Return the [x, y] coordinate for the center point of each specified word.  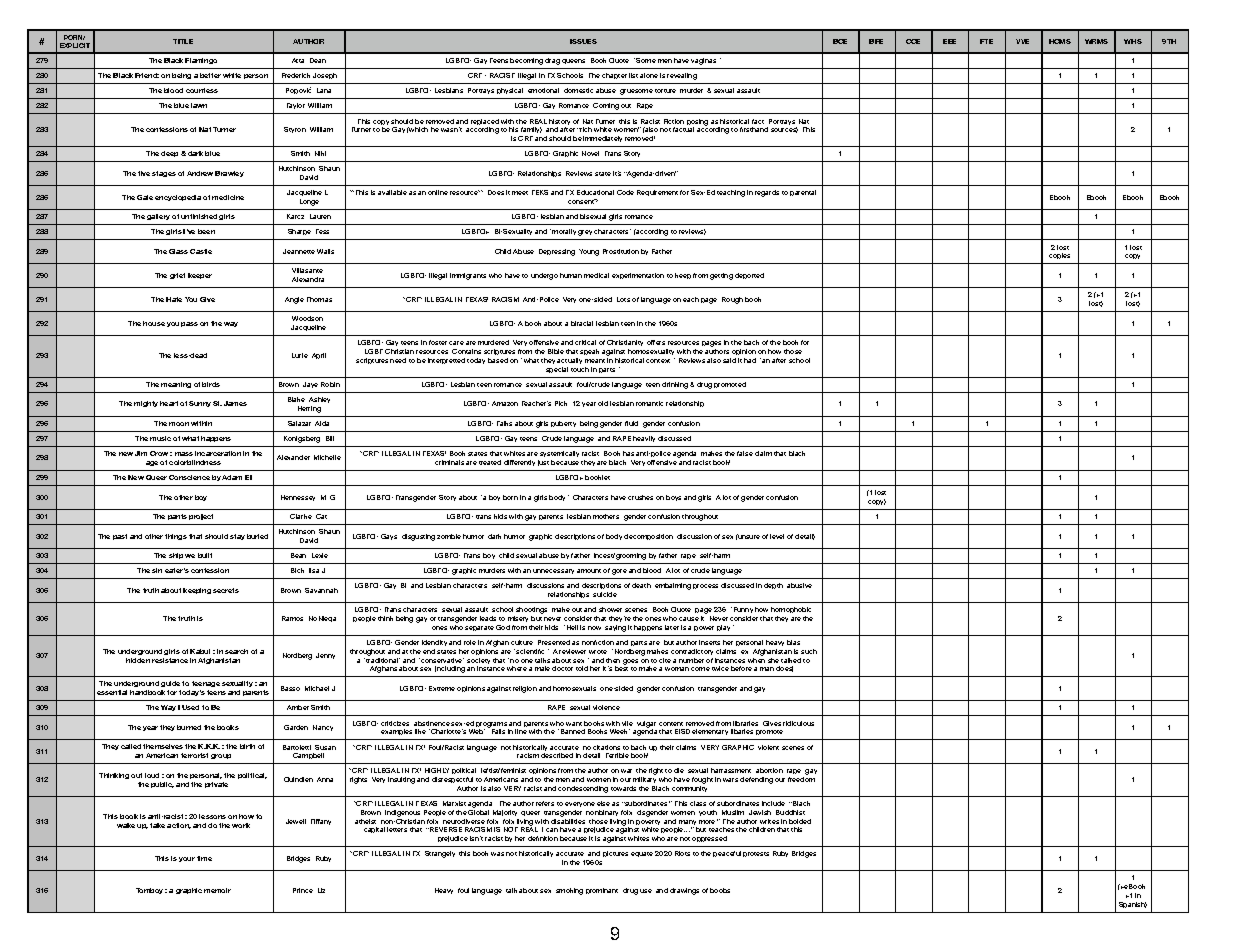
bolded [800, 821]
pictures [615, 854]
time [204, 858]
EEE [949, 41]
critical [585, 342]
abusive [799, 585]
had [750, 360]
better [210, 75]
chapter [614, 76]
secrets [226, 590]
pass [189, 324]
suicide [605, 594]
